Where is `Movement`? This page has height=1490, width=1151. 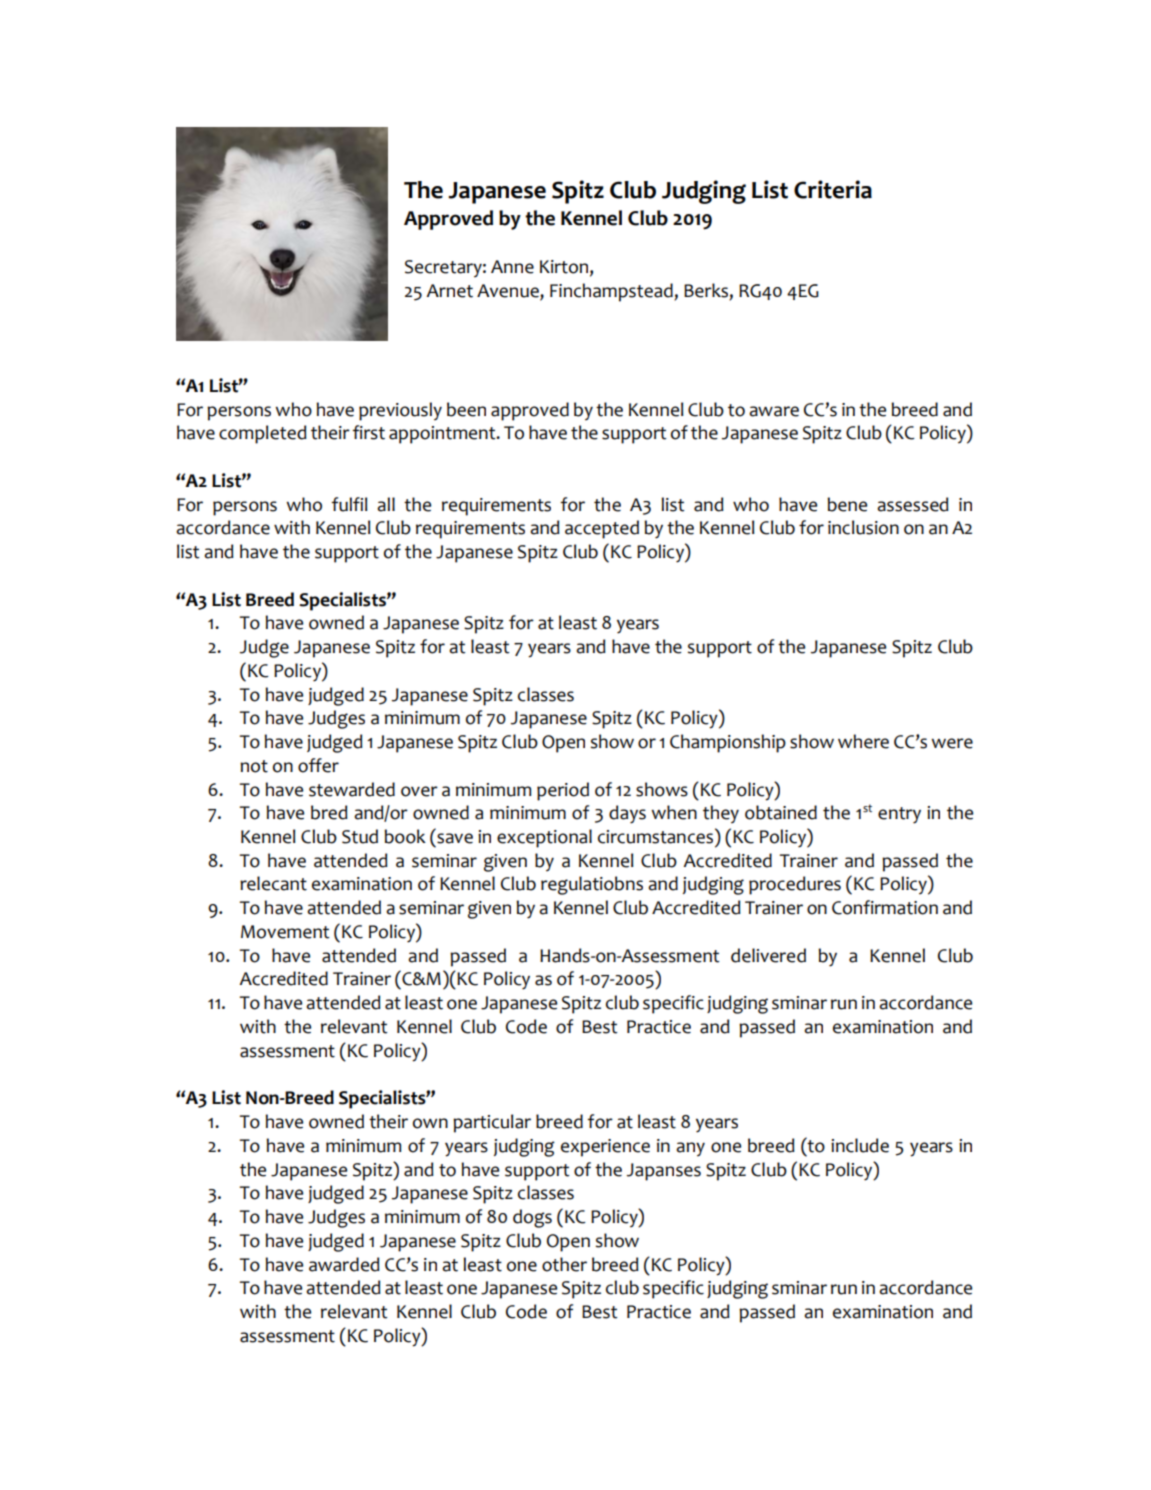
Movement is located at coordinates (285, 932).
